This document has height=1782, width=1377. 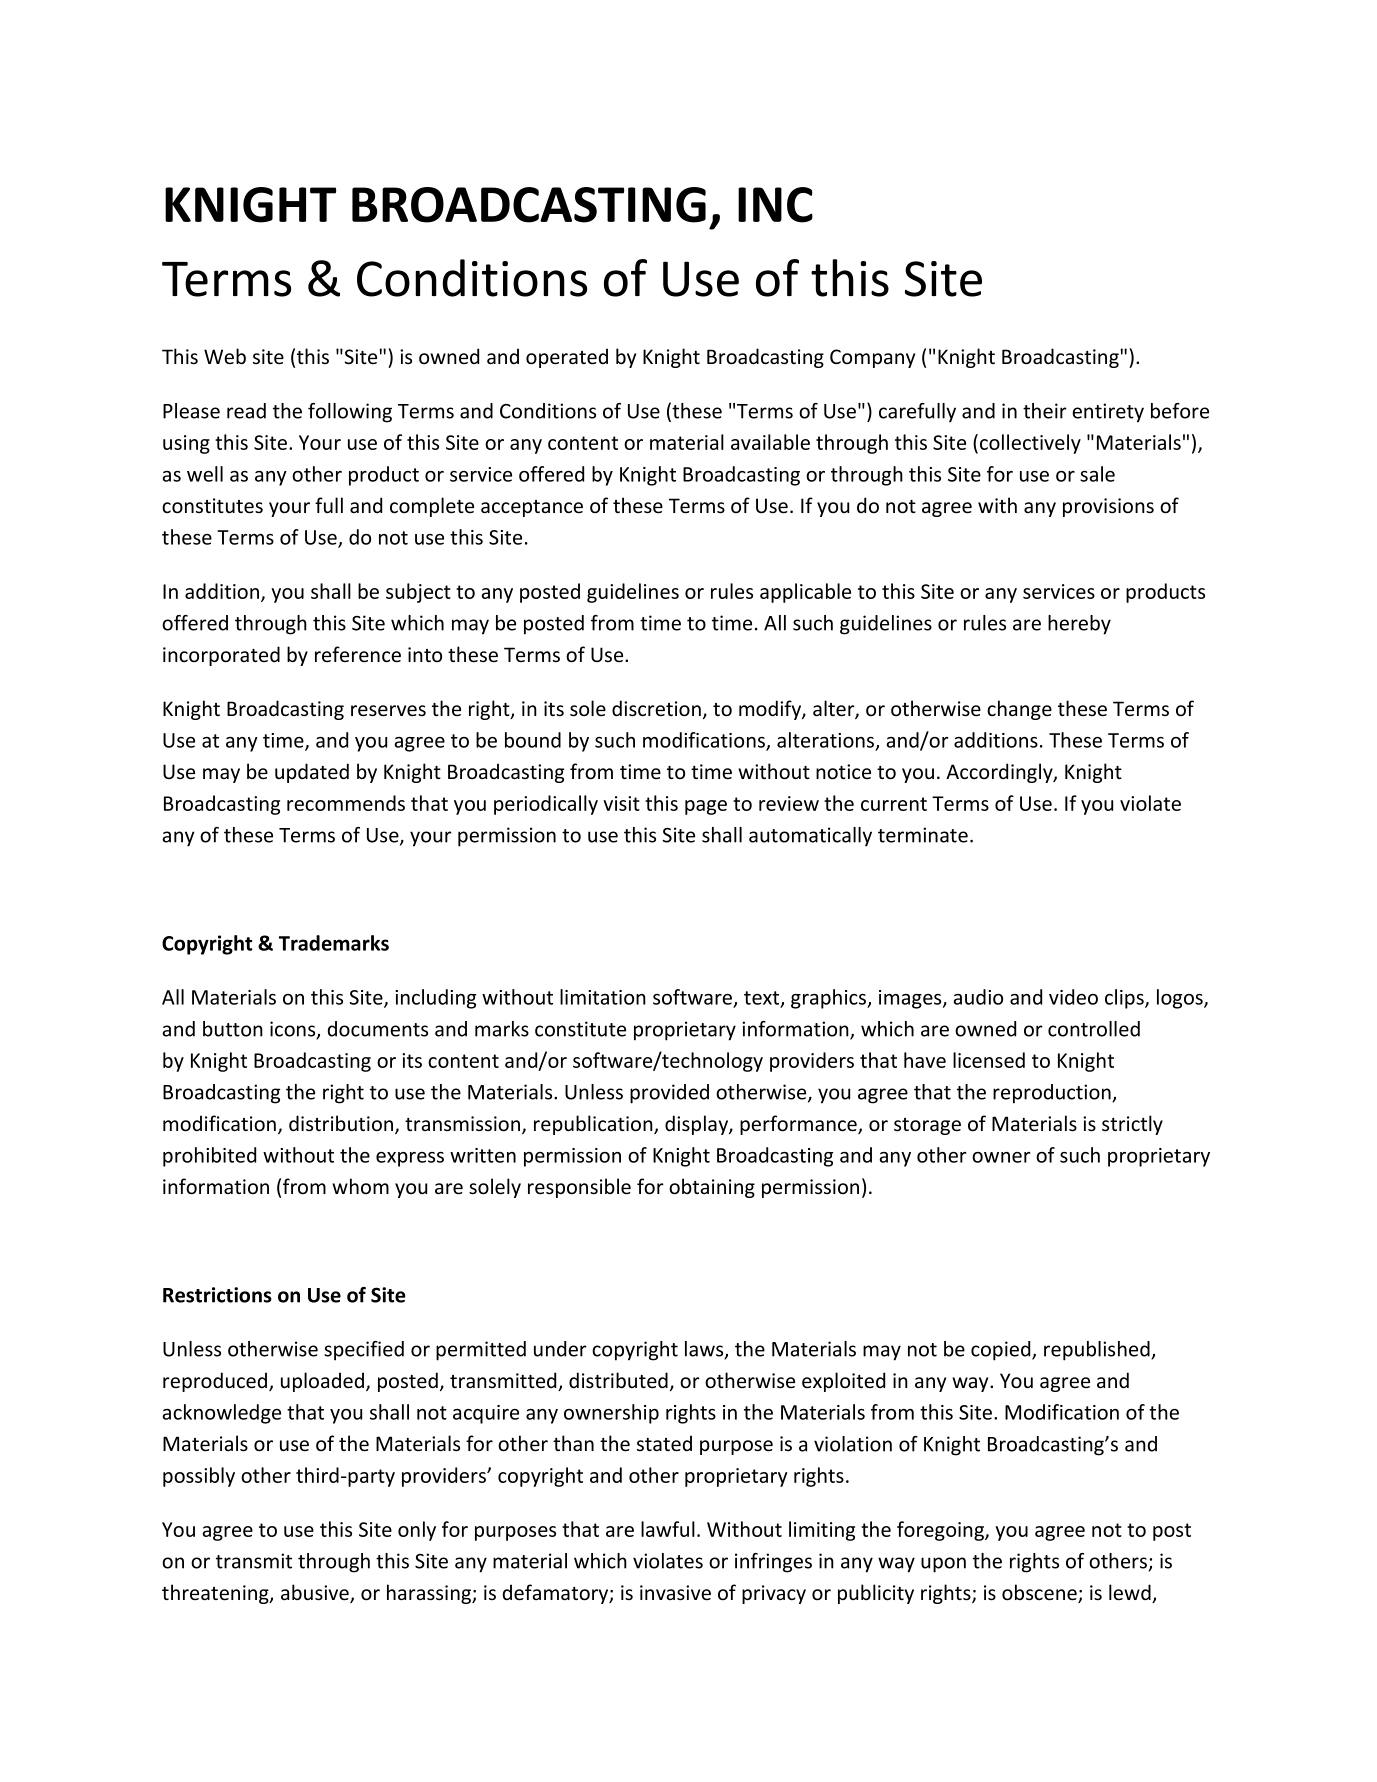 What do you see at coordinates (668, 1529) in the document?
I see `lawful` at bounding box center [668, 1529].
